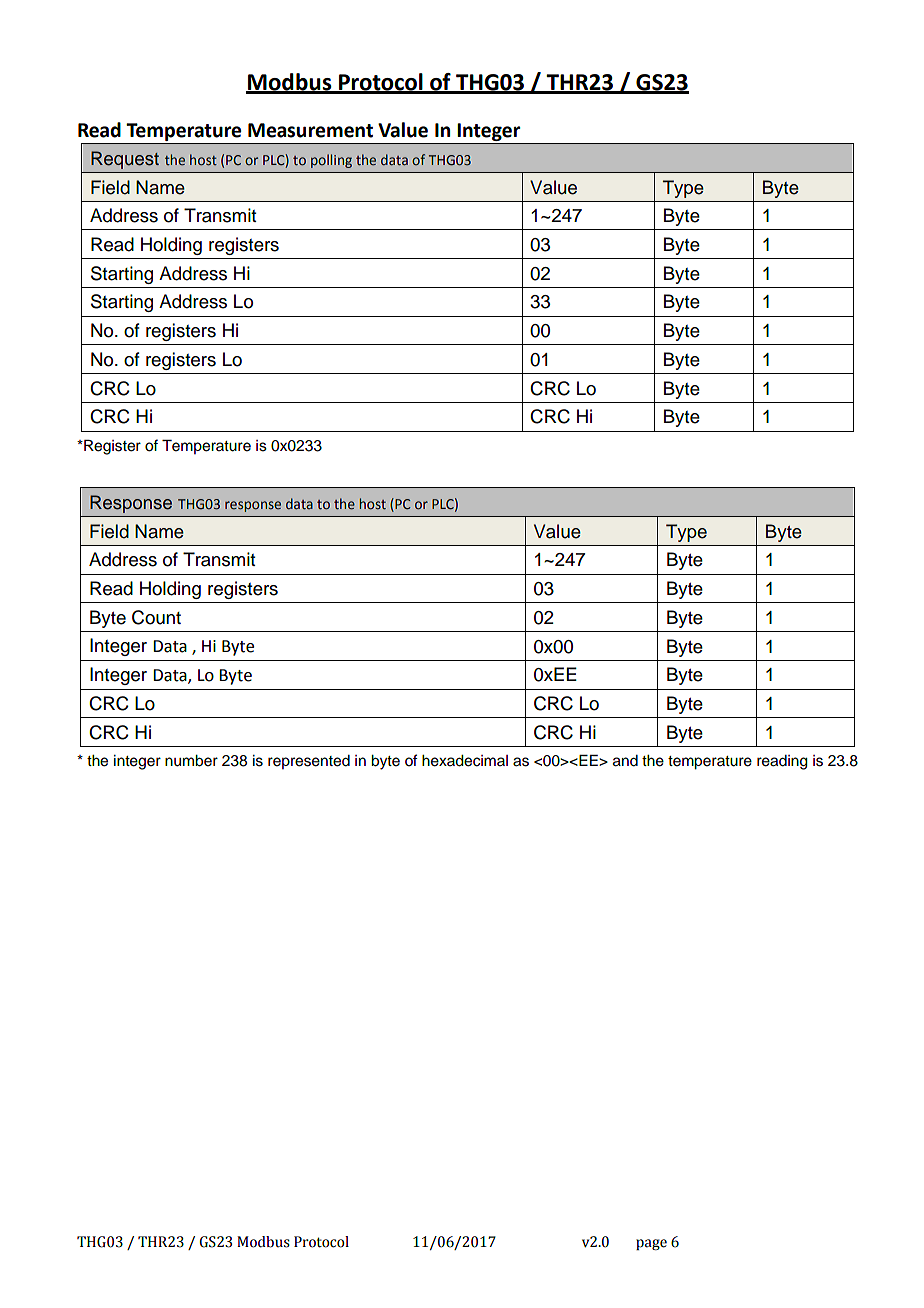  What do you see at coordinates (309, 762) in the image?
I see `represented` at bounding box center [309, 762].
